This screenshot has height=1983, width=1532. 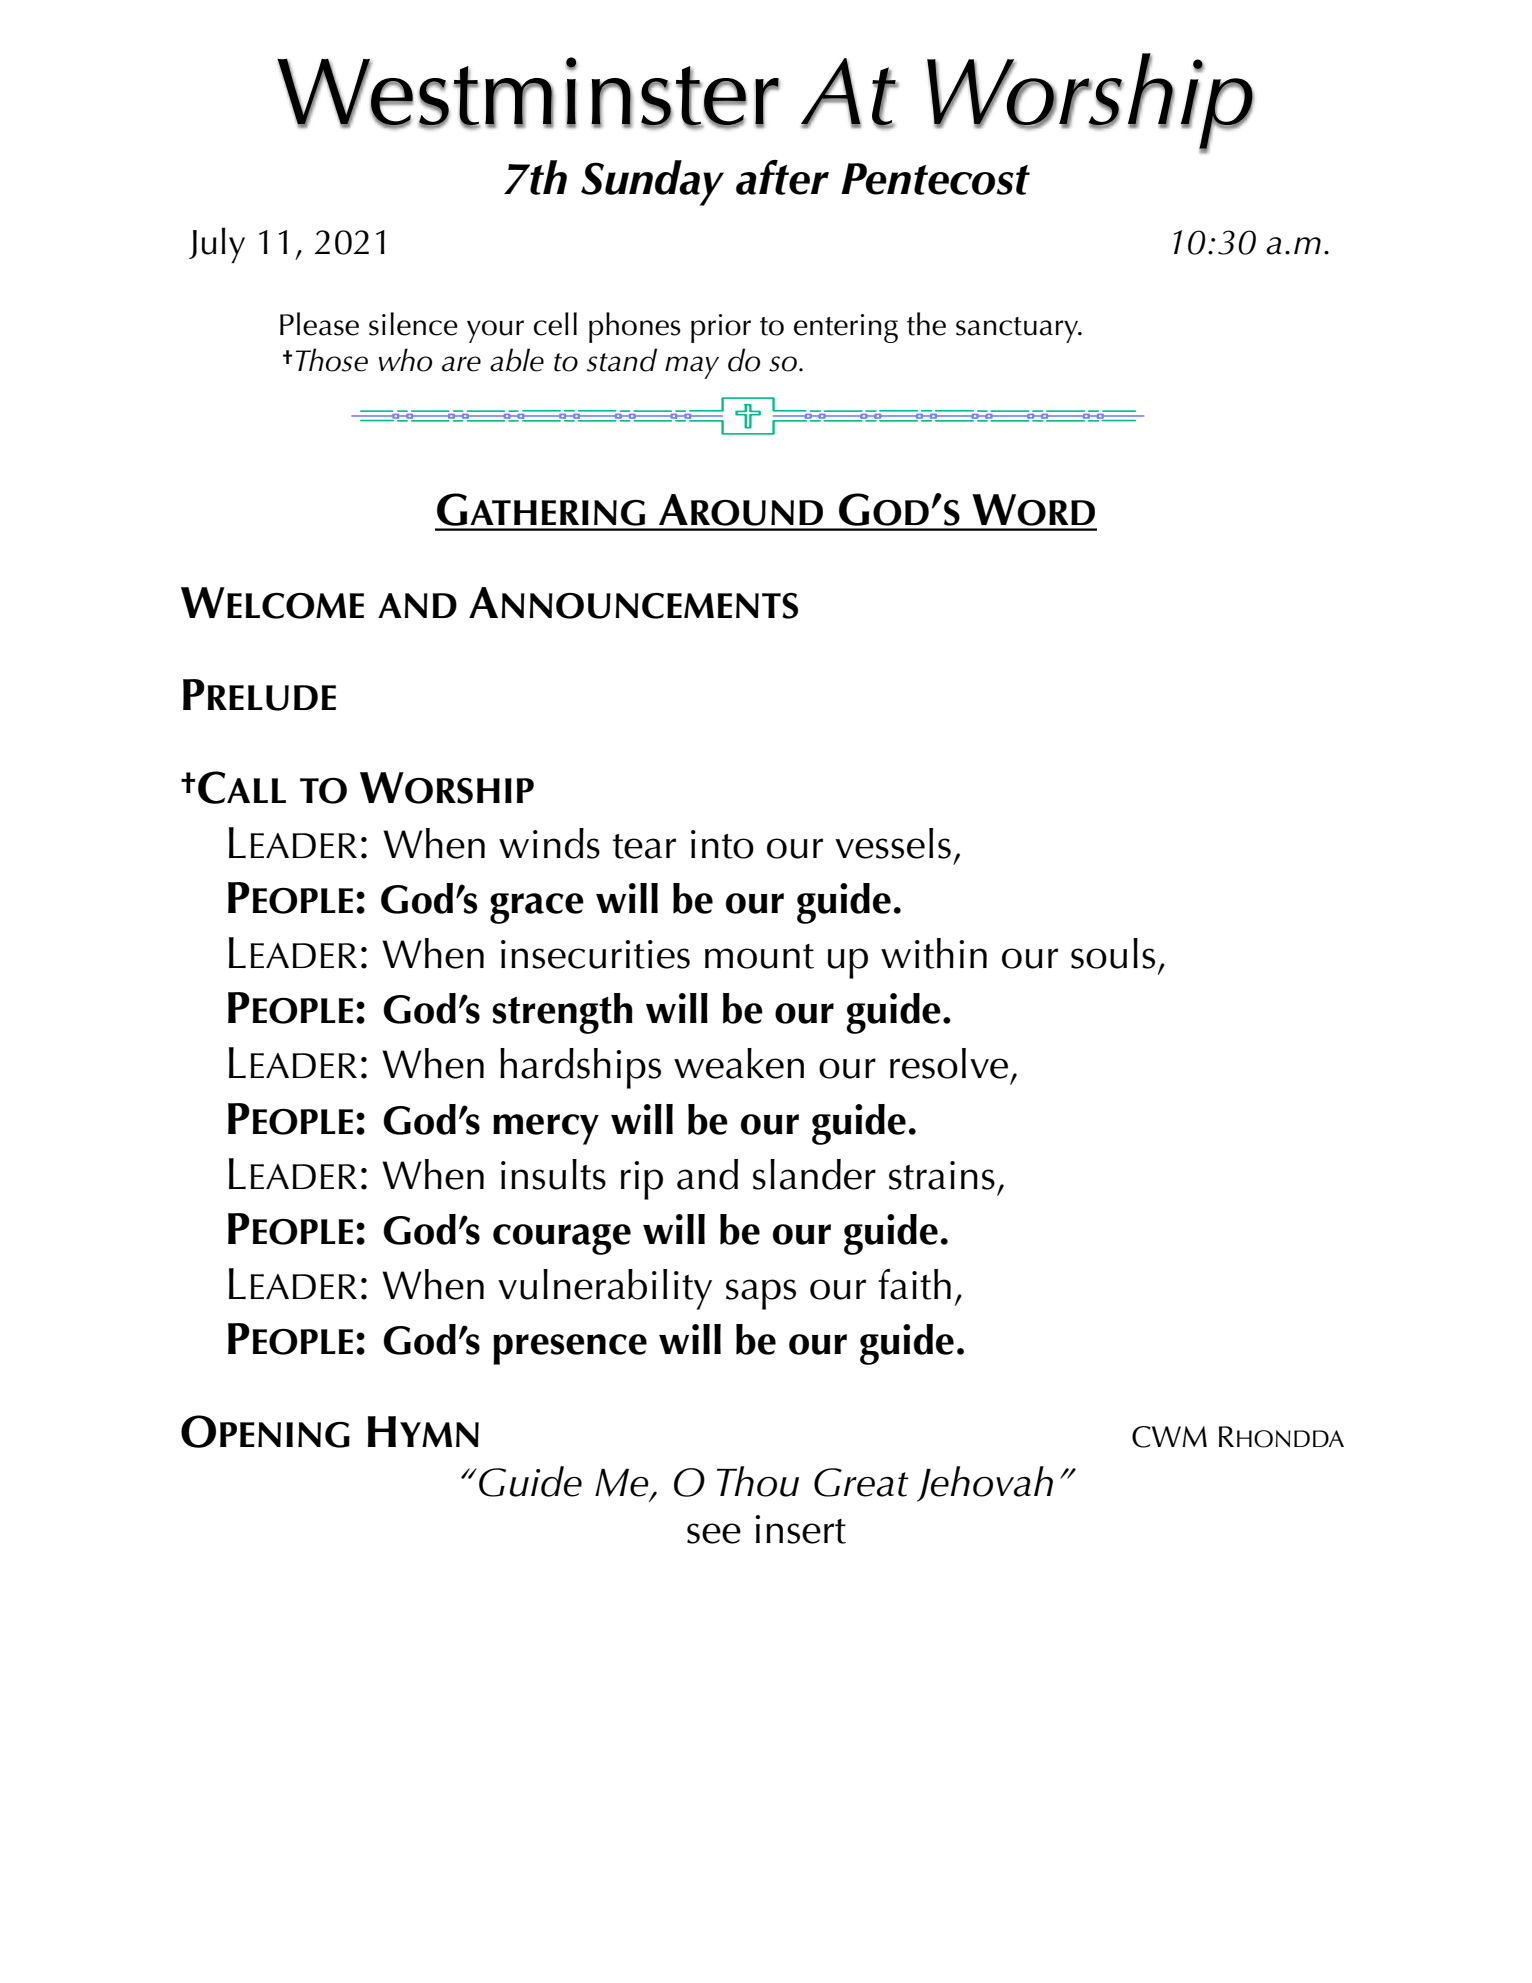 I want to click on vessels, so click(x=893, y=843).
